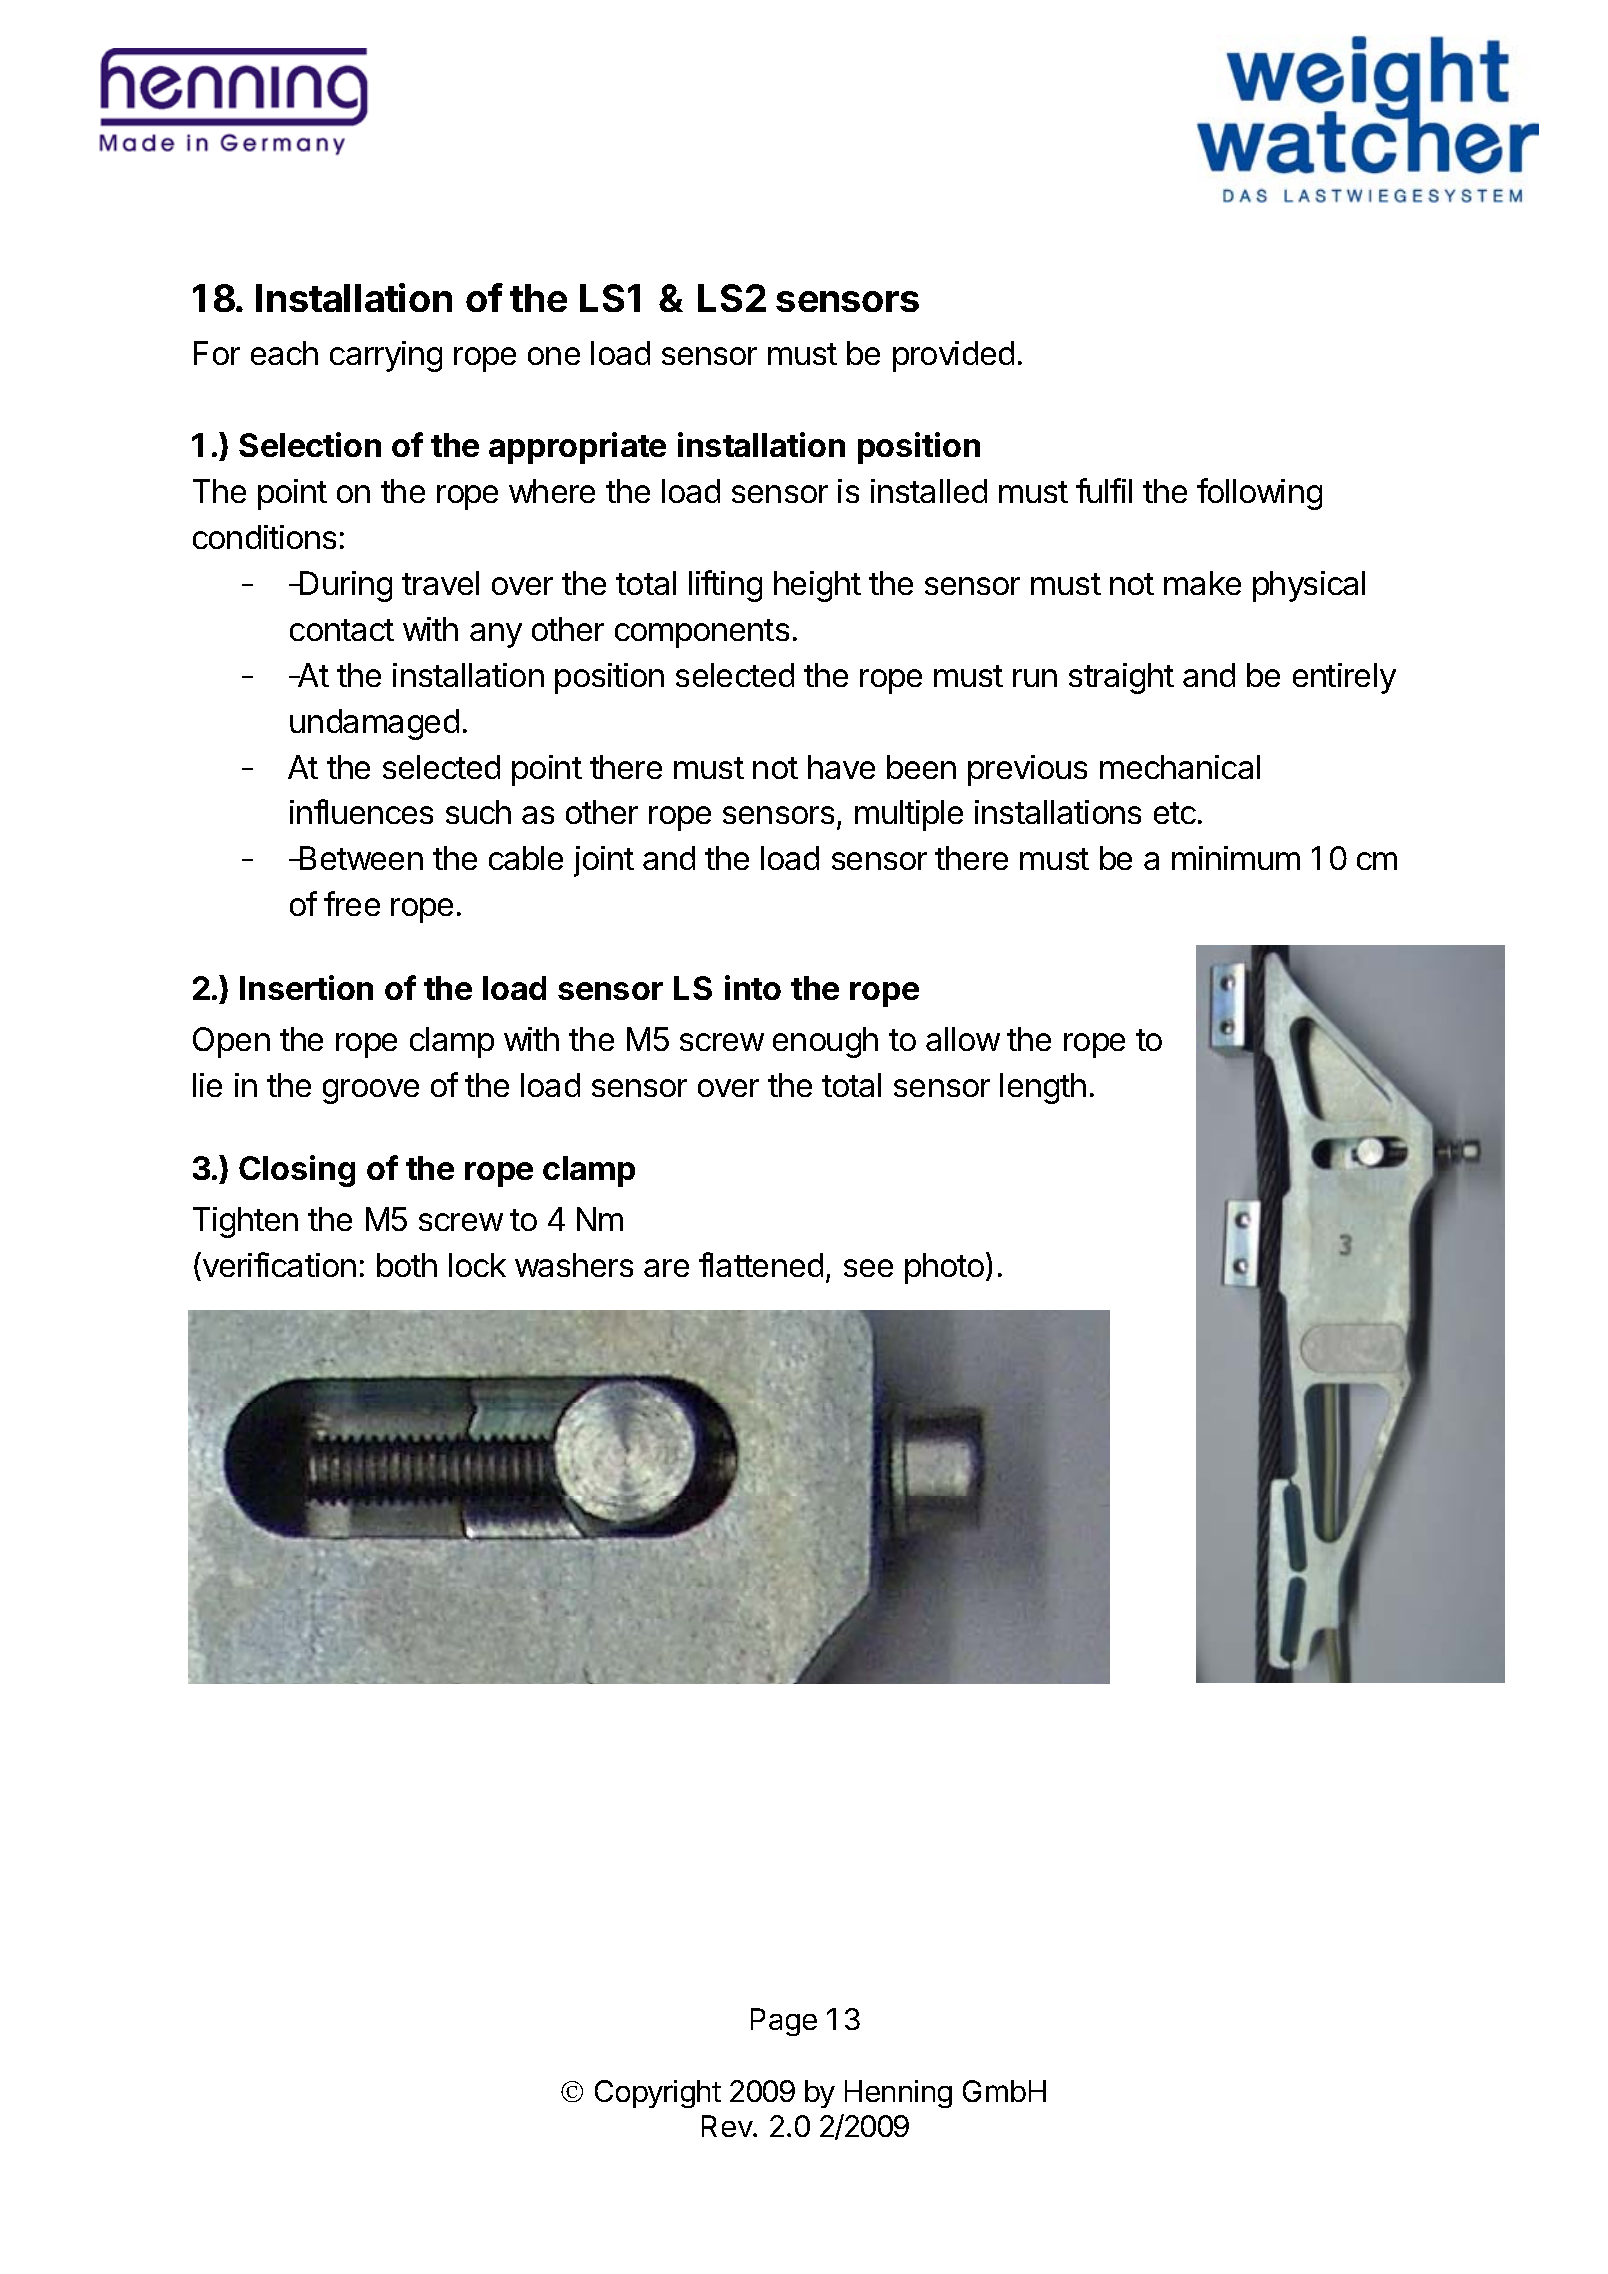  Describe the element at coordinates (898, 2094) in the document. I see `Henning` at that location.
